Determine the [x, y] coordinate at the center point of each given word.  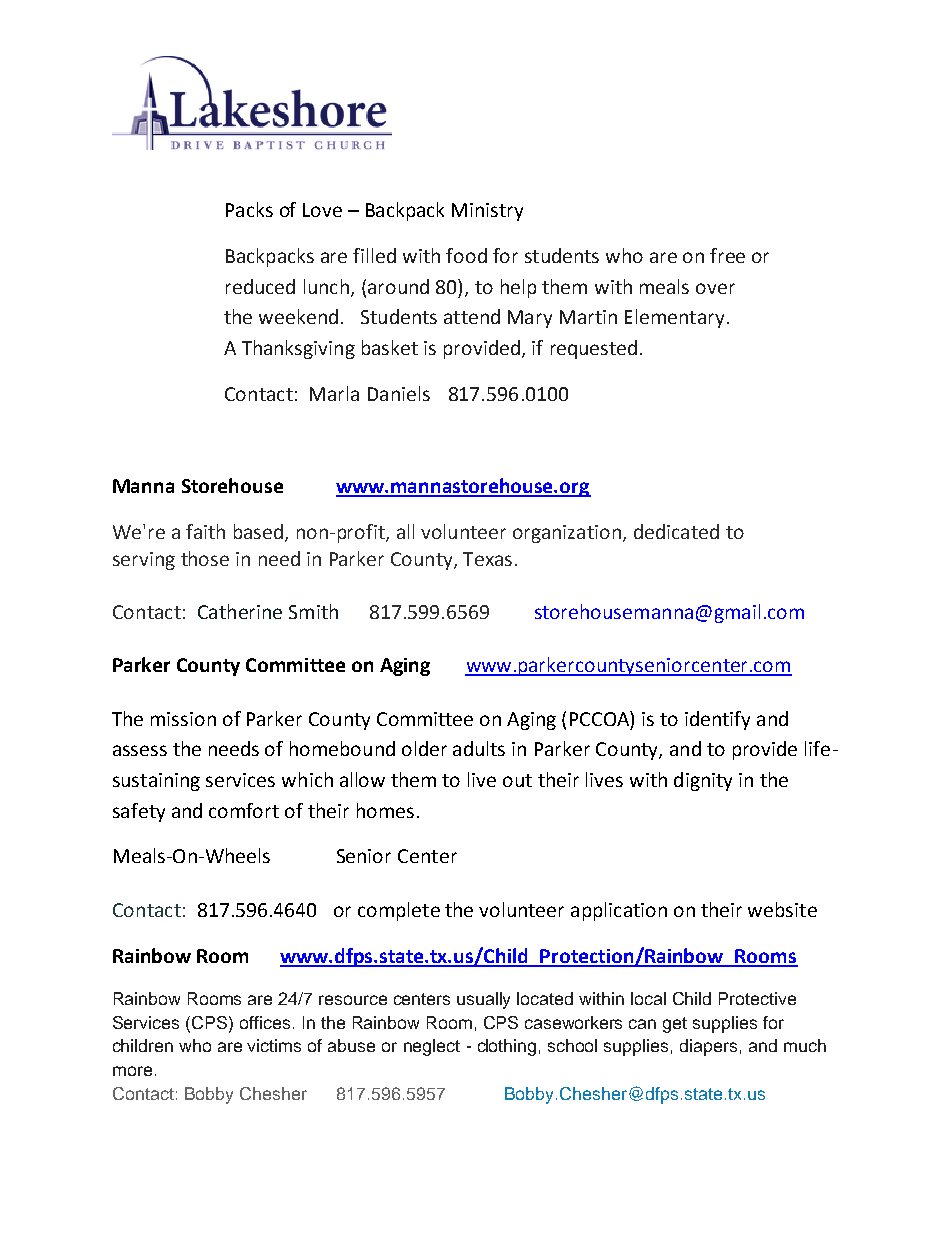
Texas [487, 559]
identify [717, 720]
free [727, 255]
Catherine [240, 611]
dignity [703, 781]
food [466, 255]
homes [385, 810]
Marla [334, 393]
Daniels [399, 393]
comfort [244, 810]
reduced [260, 286]
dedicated [676, 531]
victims [274, 1045]
